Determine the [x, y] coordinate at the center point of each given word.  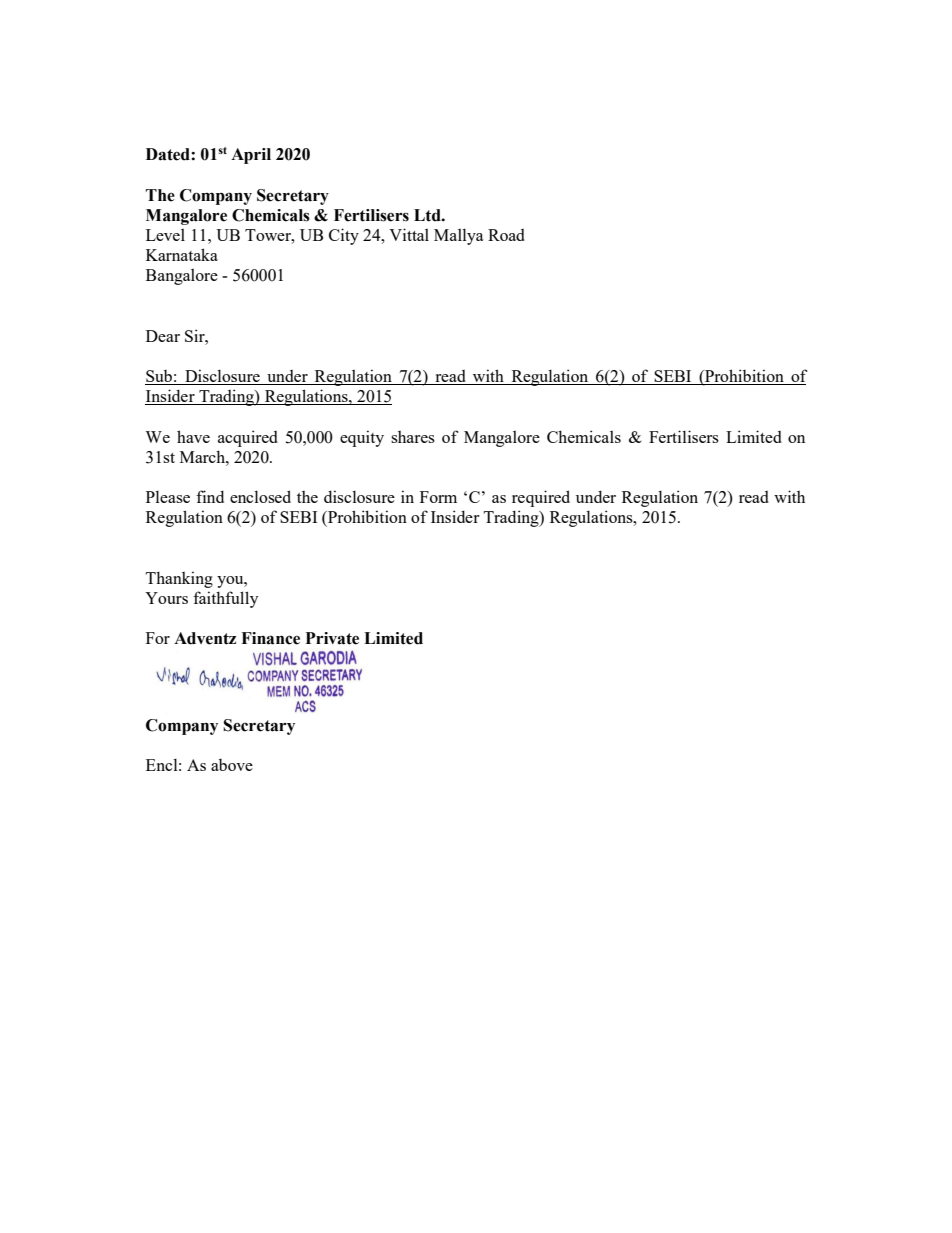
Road [506, 235]
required [541, 498]
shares [413, 437]
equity [362, 438]
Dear [163, 336]
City [344, 236]
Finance [270, 638]
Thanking [179, 579]
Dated [169, 154]
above [232, 765]
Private [332, 638]
